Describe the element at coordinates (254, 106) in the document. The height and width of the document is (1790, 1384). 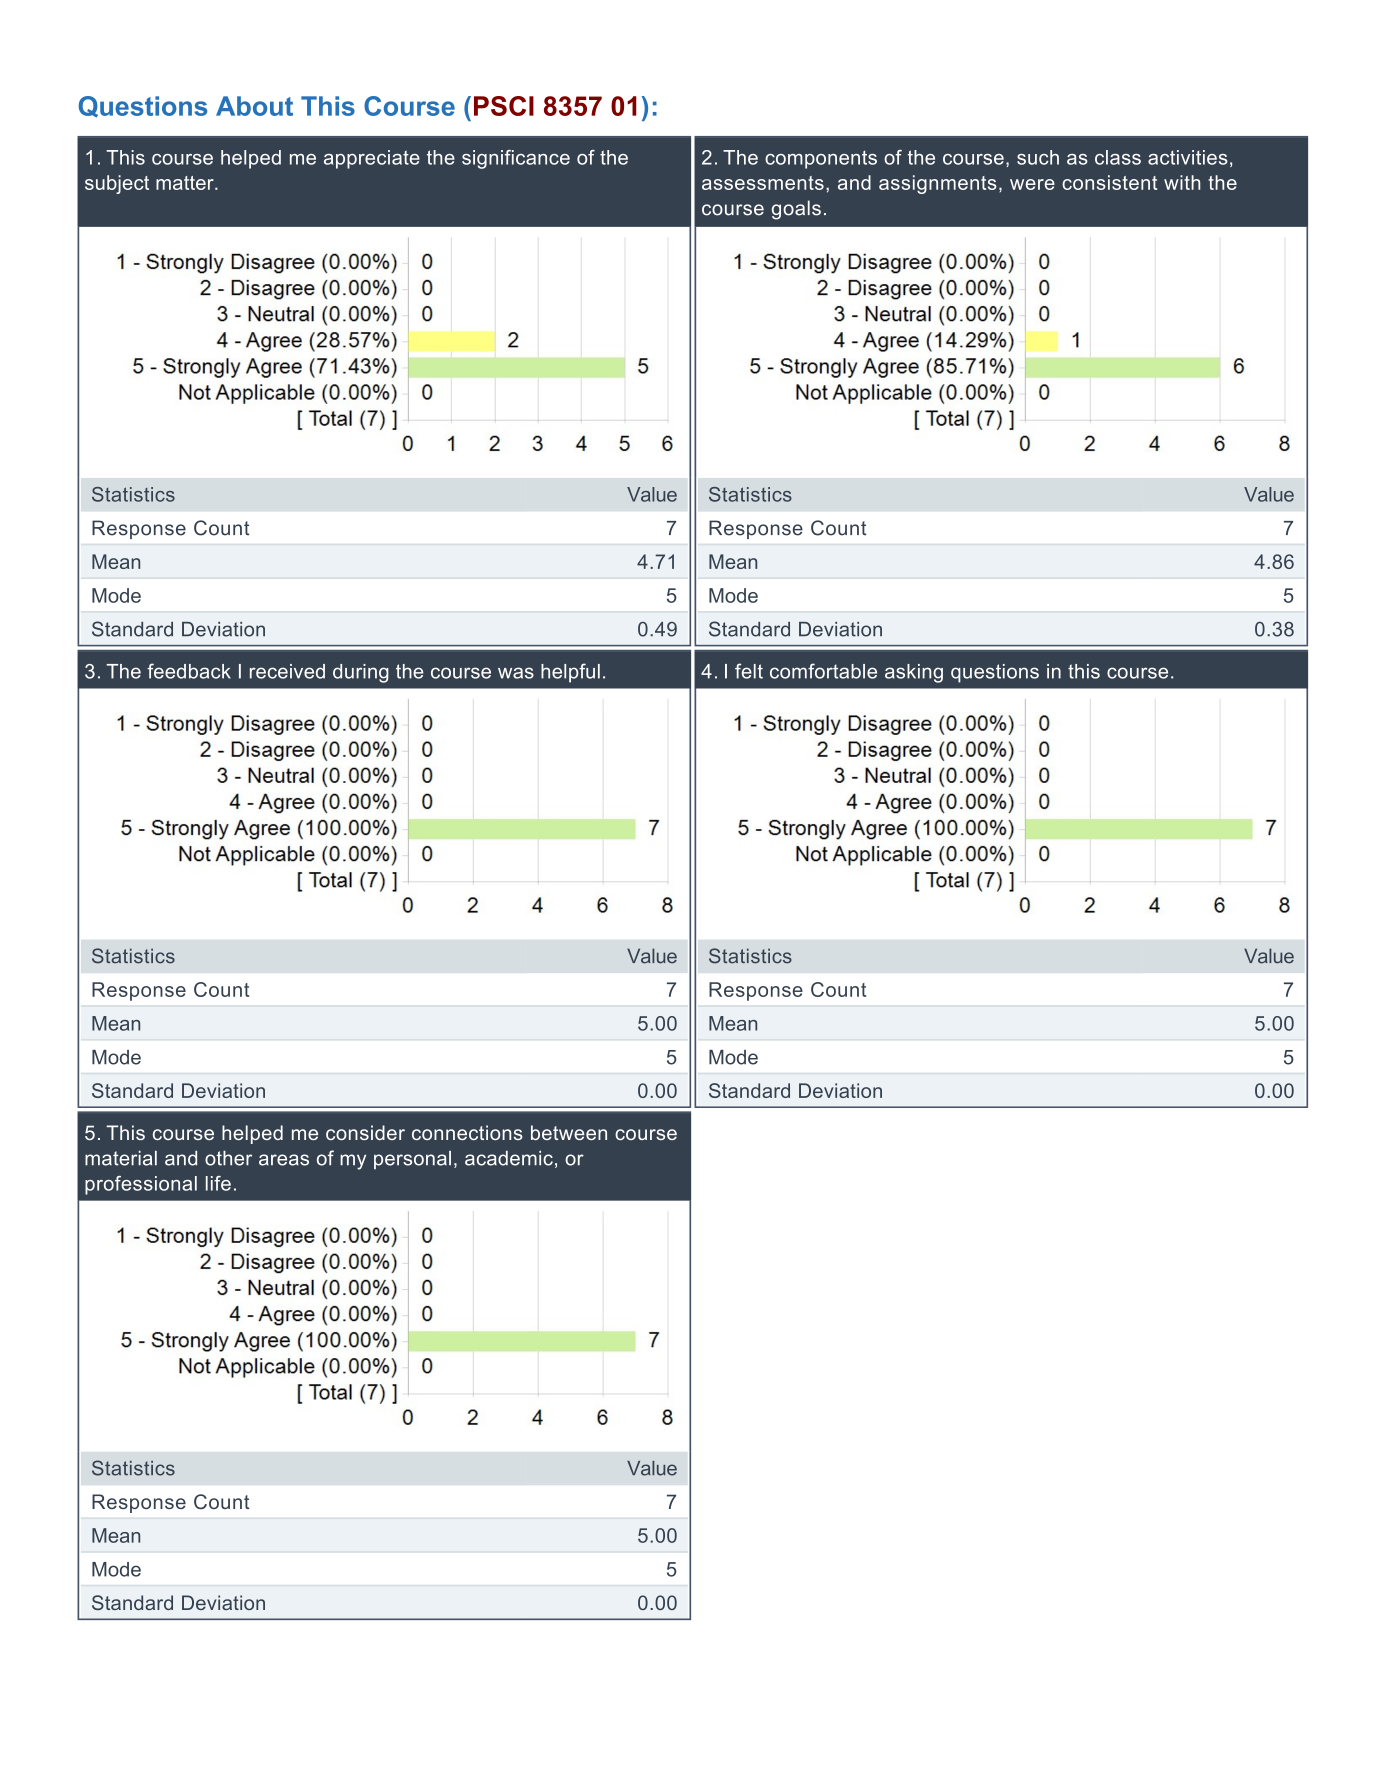
I see `About` at that location.
